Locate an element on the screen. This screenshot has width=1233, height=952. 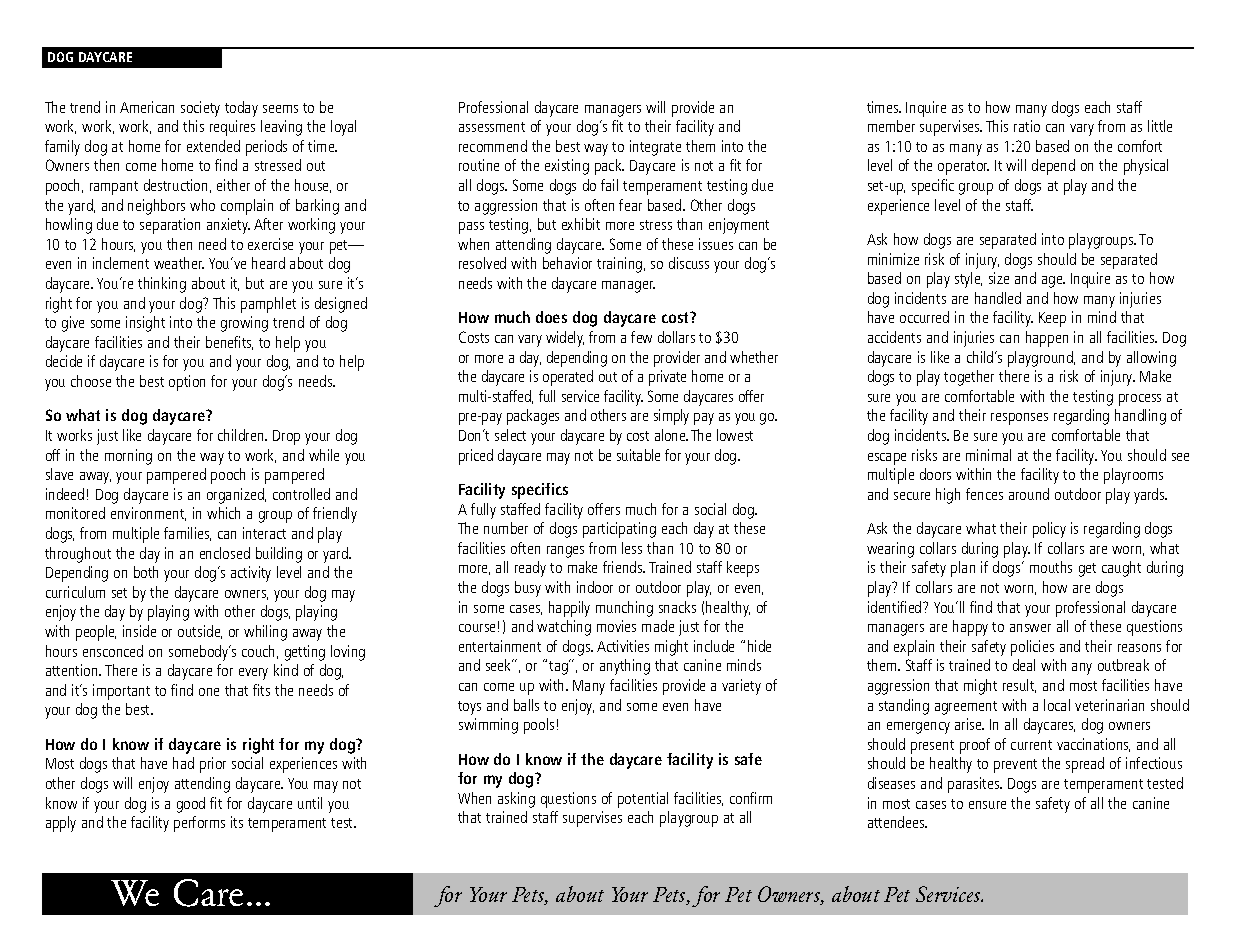
potential is located at coordinates (643, 800).
